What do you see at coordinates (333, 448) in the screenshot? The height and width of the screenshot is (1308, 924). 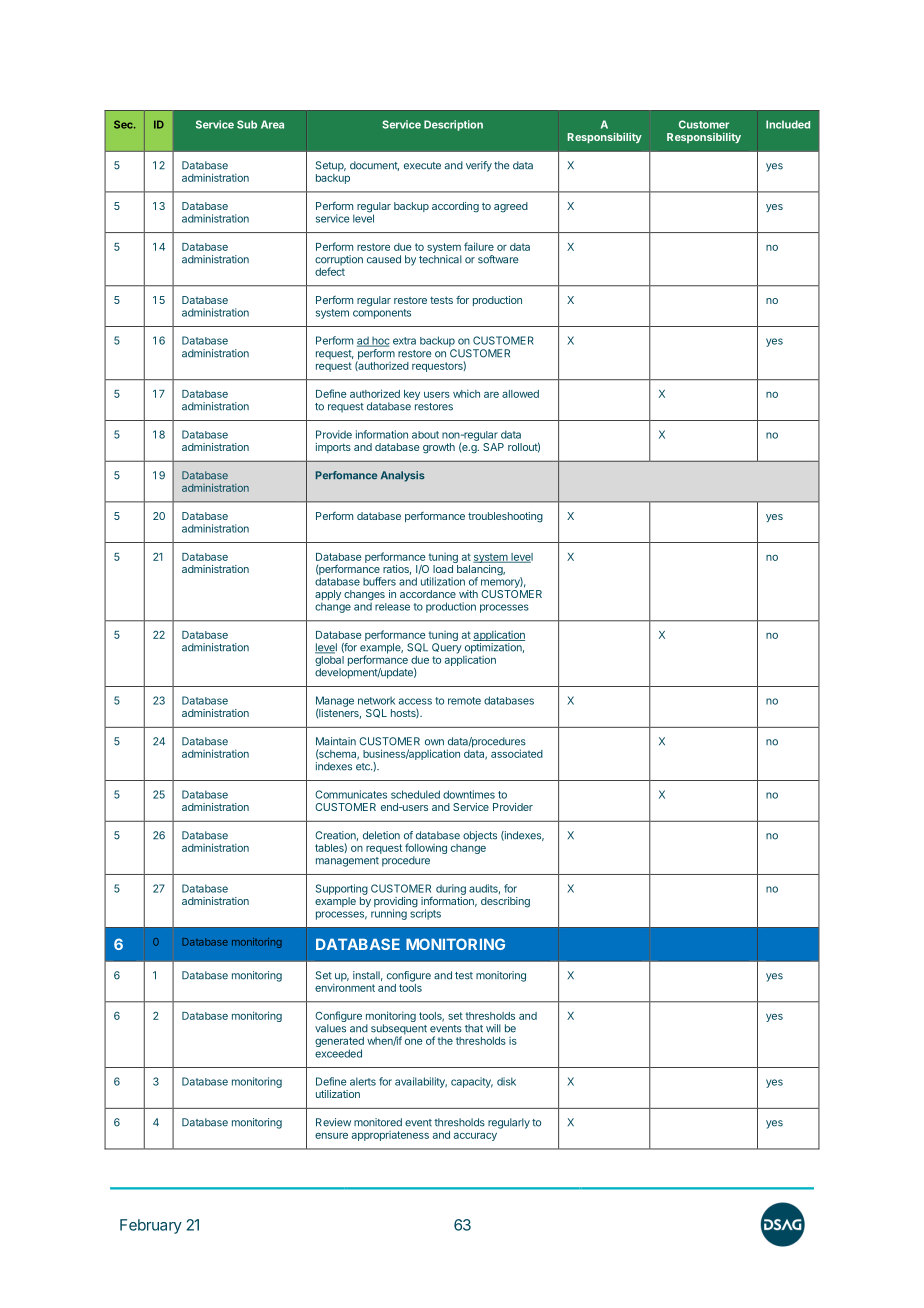 I see `imports` at bounding box center [333, 448].
